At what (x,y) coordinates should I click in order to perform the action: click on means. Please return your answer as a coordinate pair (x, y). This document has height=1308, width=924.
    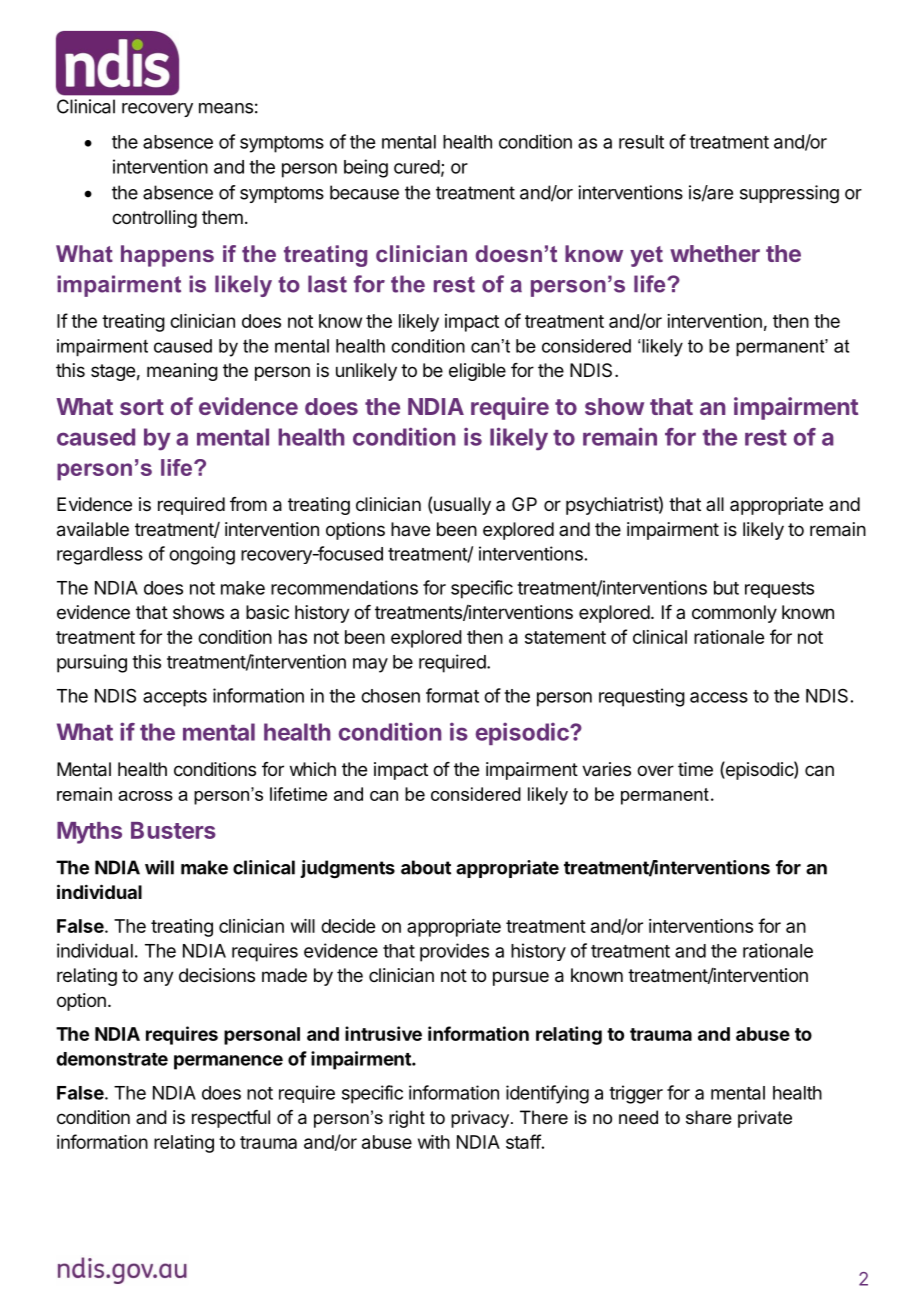
    Looking at the image, I should click on (226, 108).
